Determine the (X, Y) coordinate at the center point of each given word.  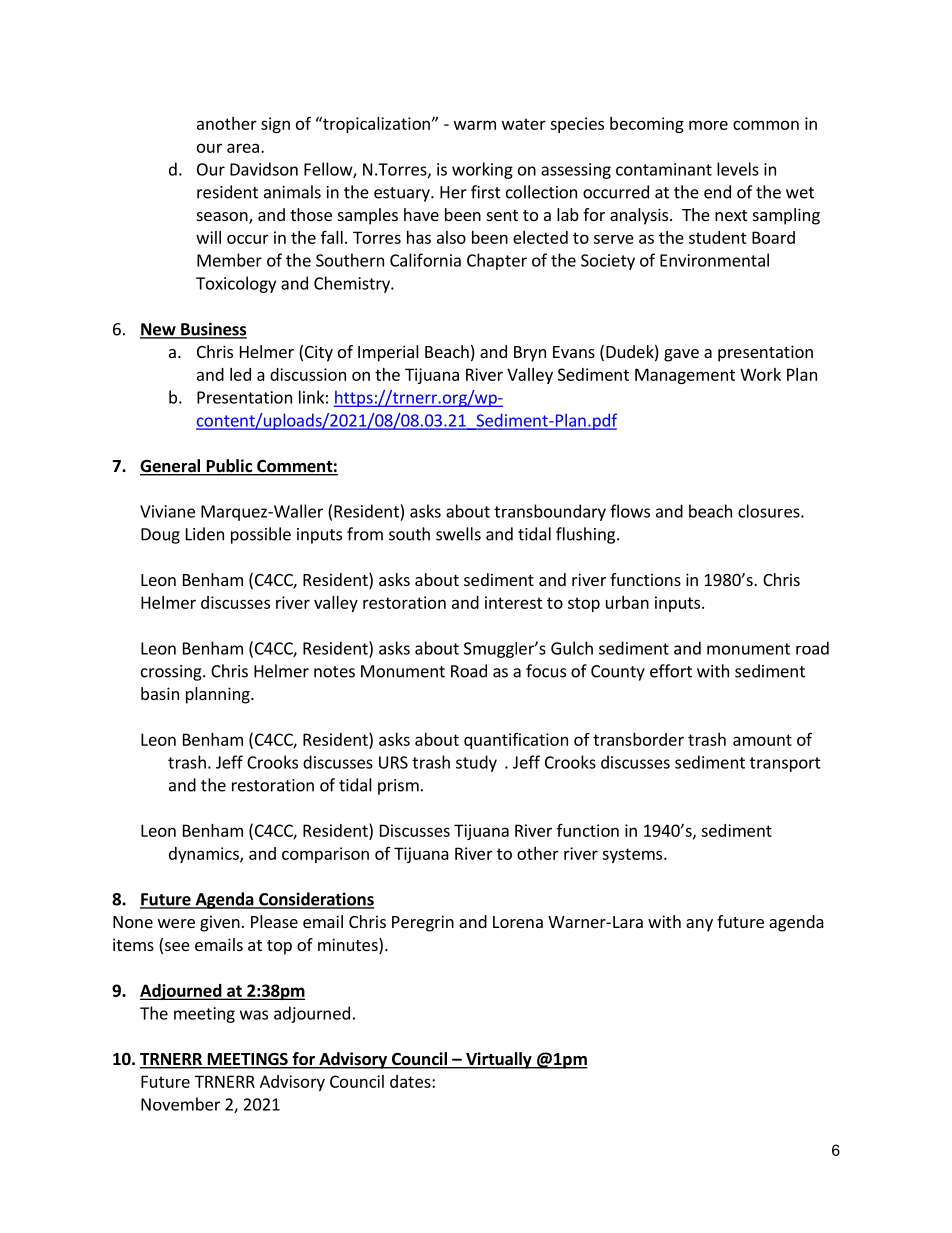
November (180, 1104)
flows (630, 511)
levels (738, 169)
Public (229, 467)
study (476, 763)
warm (475, 125)
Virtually (499, 1060)
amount (762, 740)
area (243, 148)
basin (160, 693)
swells (458, 534)
